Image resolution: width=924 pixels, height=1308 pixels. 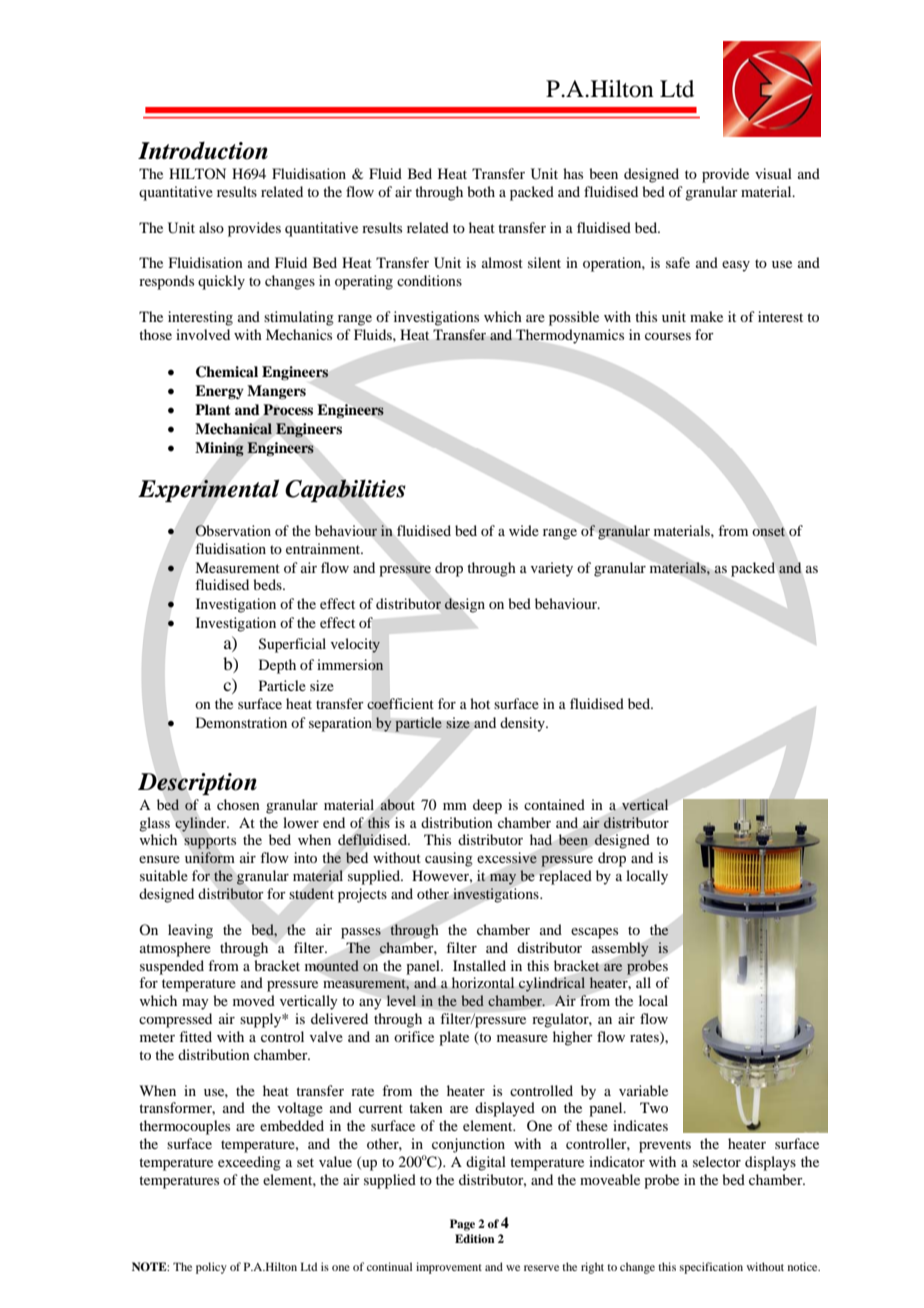 I want to click on assembly, so click(x=620, y=949).
